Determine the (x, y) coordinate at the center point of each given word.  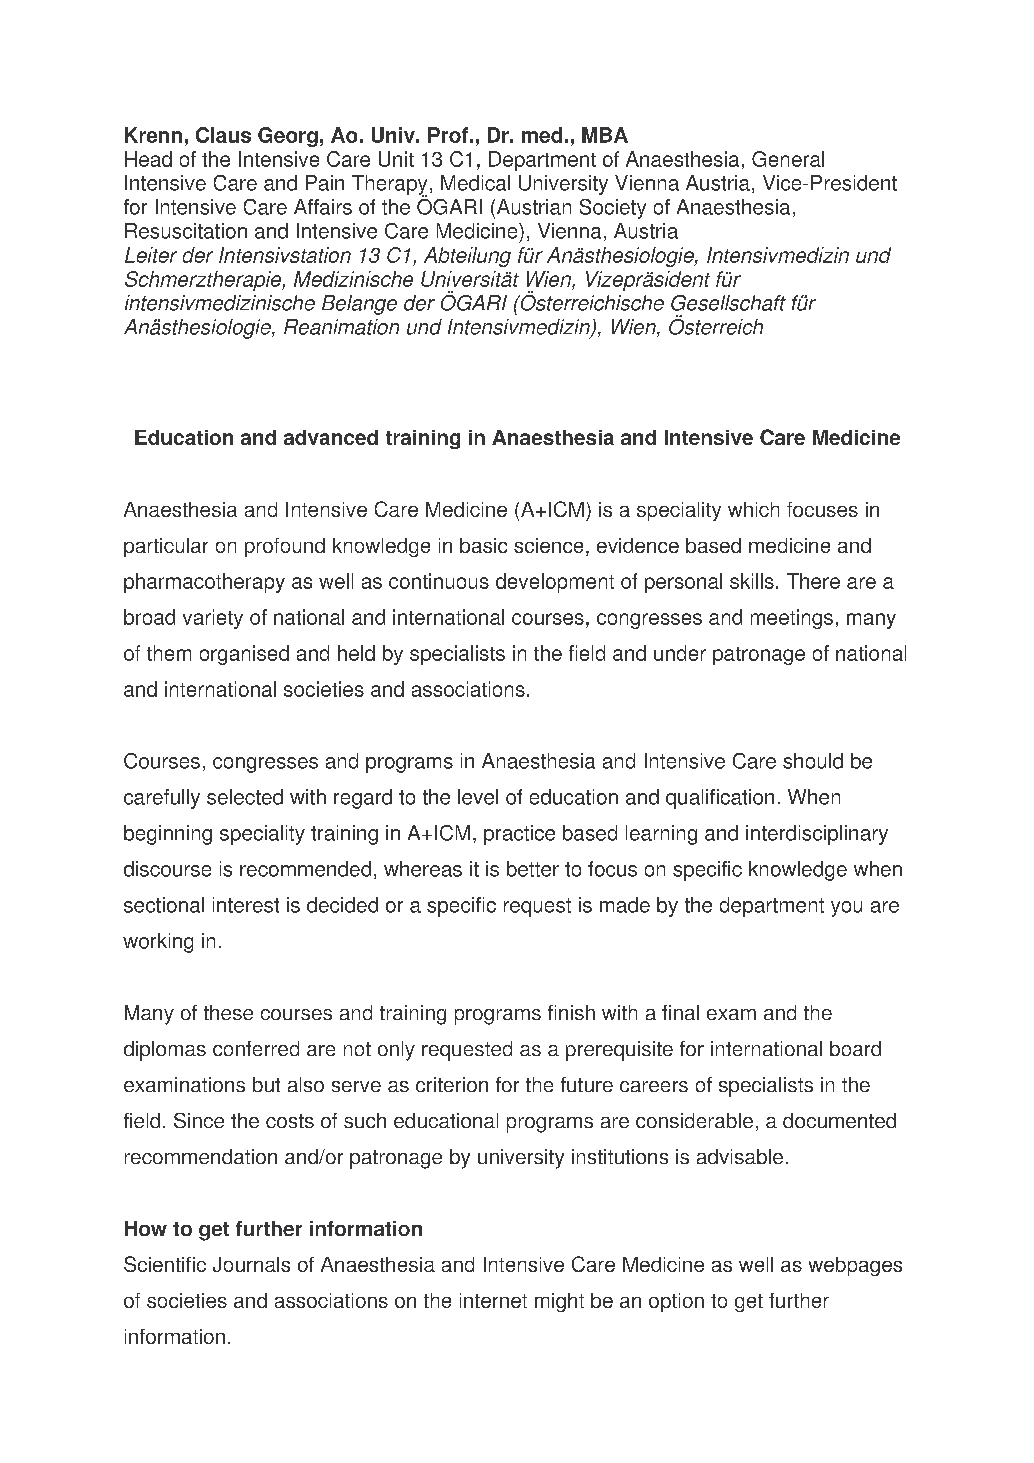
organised (244, 655)
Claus (223, 135)
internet (493, 1300)
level (478, 797)
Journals (251, 1264)
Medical (475, 183)
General (788, 159)
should (813, 761)
